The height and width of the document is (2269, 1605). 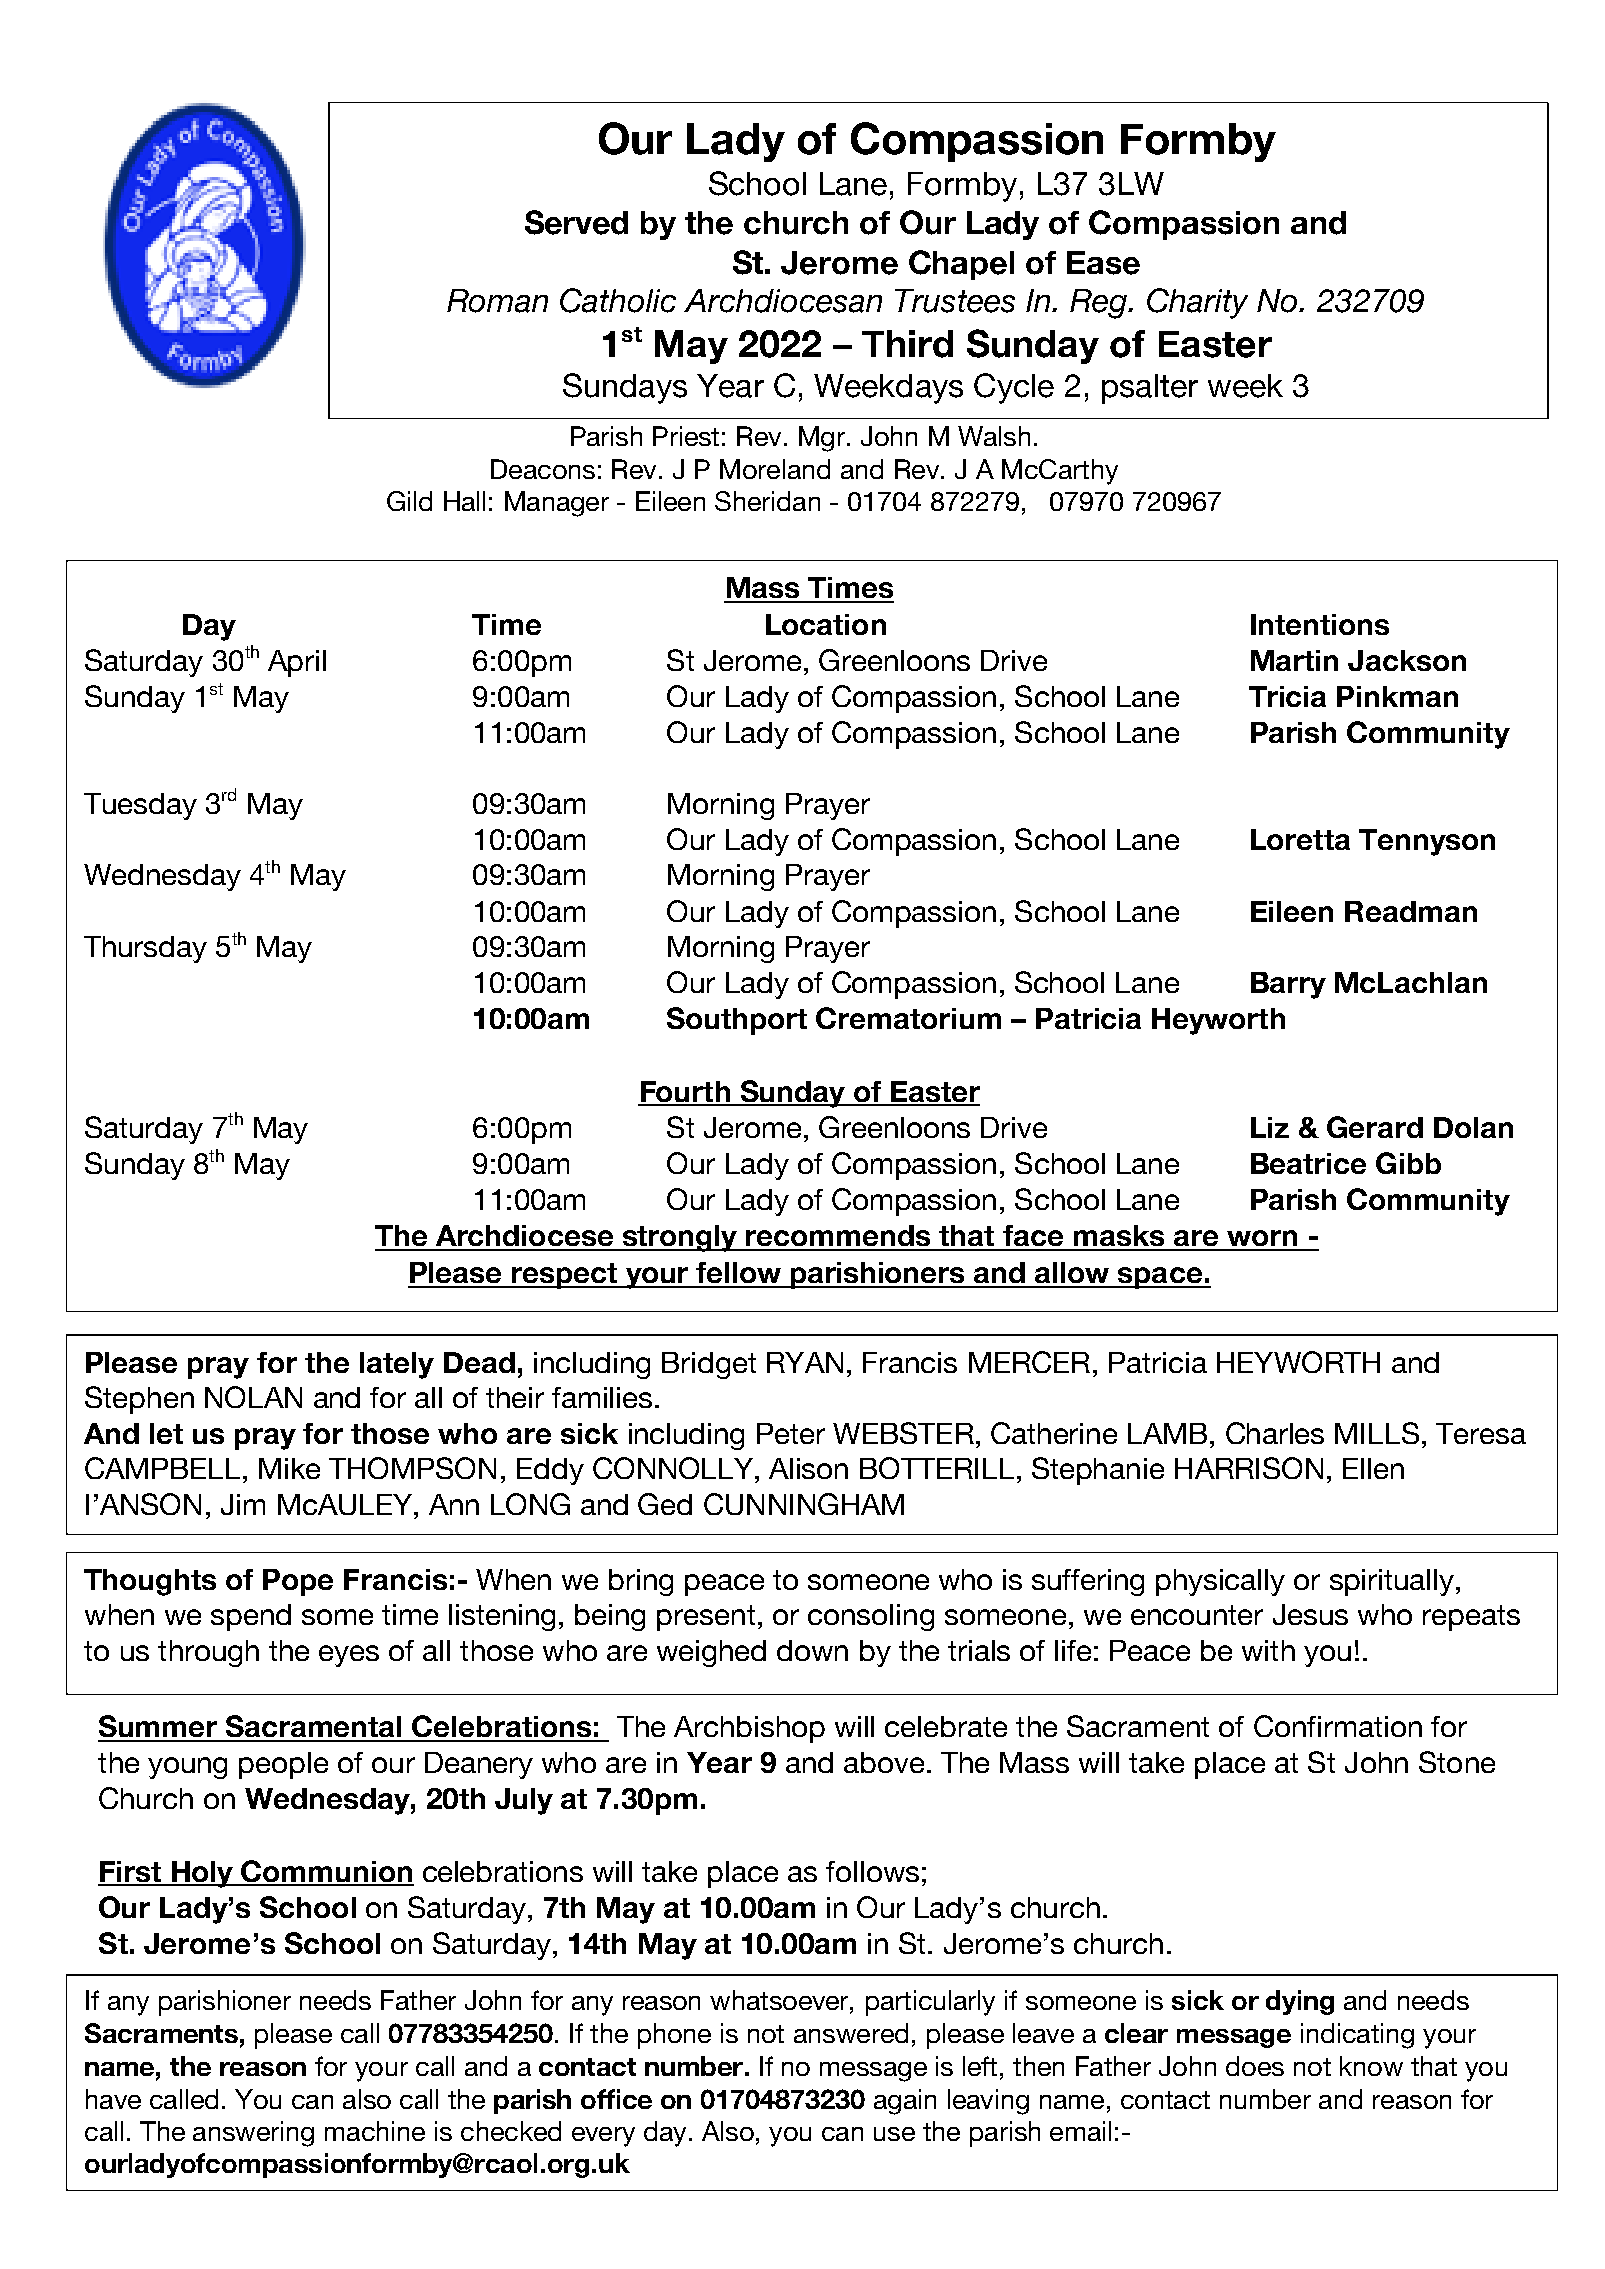 What do you see at coordinates (1308, 1163) in the document?
I see `Beatrice` at bounding box center [1308, 1163].
